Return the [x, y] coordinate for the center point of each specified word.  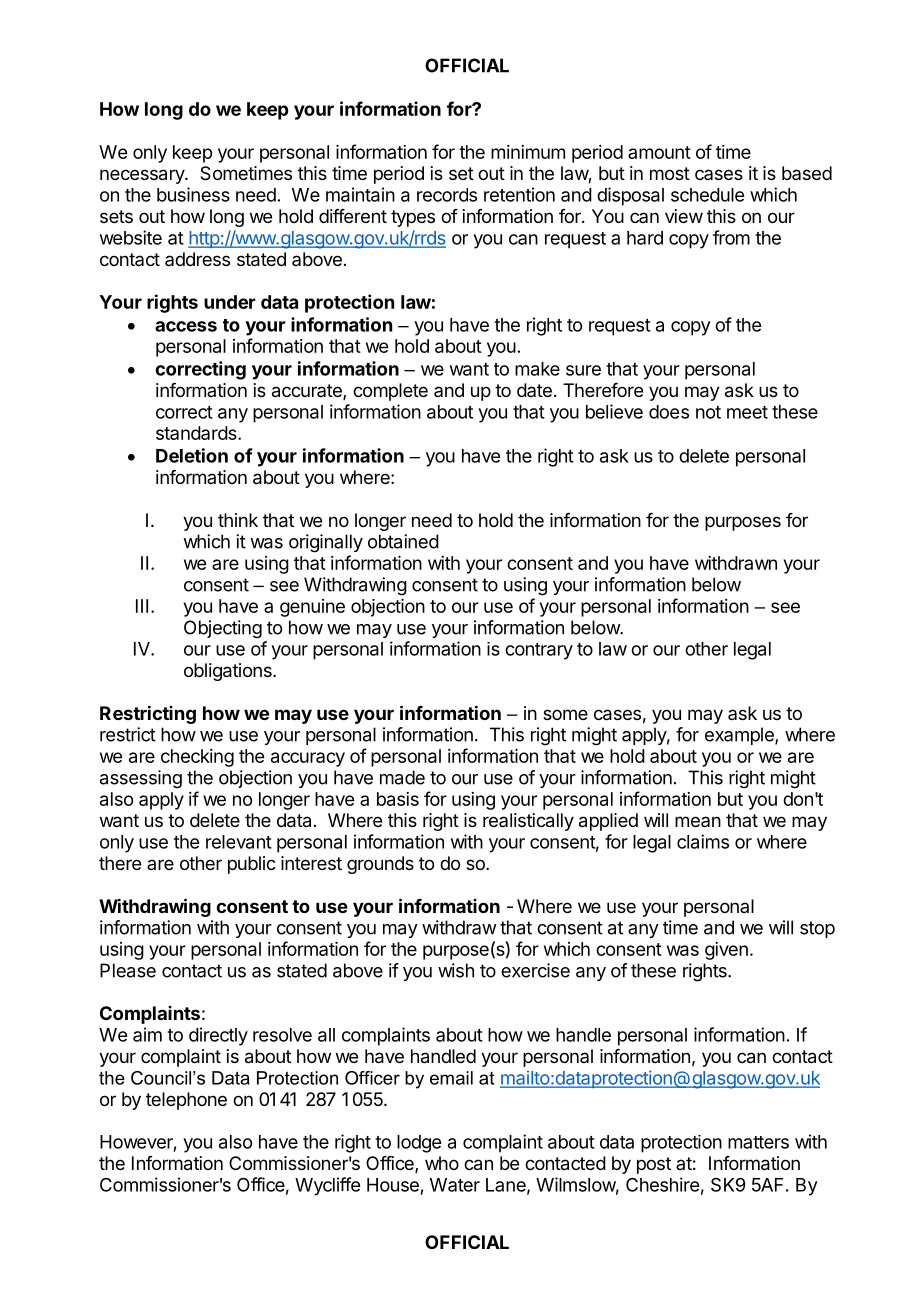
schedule [707, 195]
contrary [539, 651]
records [447, 195]
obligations [229, 672]
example [740, 736]
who [442, 1163]
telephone [186, 1101]
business [193, 194]
